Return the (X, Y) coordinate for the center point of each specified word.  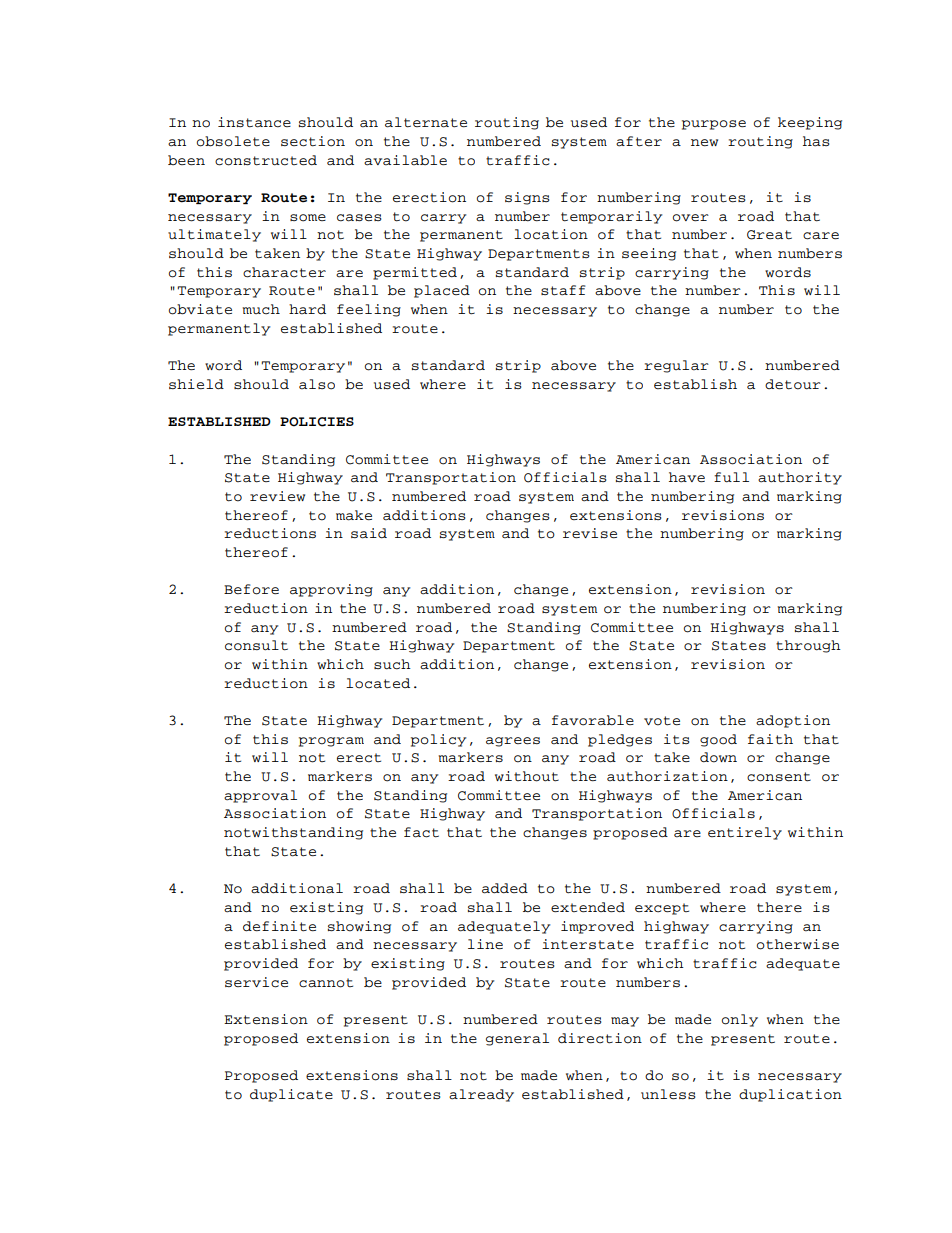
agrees (513, 742)
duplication (790, 1095)
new (704, 142)
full (731, 477)
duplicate (291, 1095)
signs (527, 198)
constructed (266, 160)
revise (590, 533)
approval (260, 796)
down (718, 757)
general (517, 1039)
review (277, 496)
